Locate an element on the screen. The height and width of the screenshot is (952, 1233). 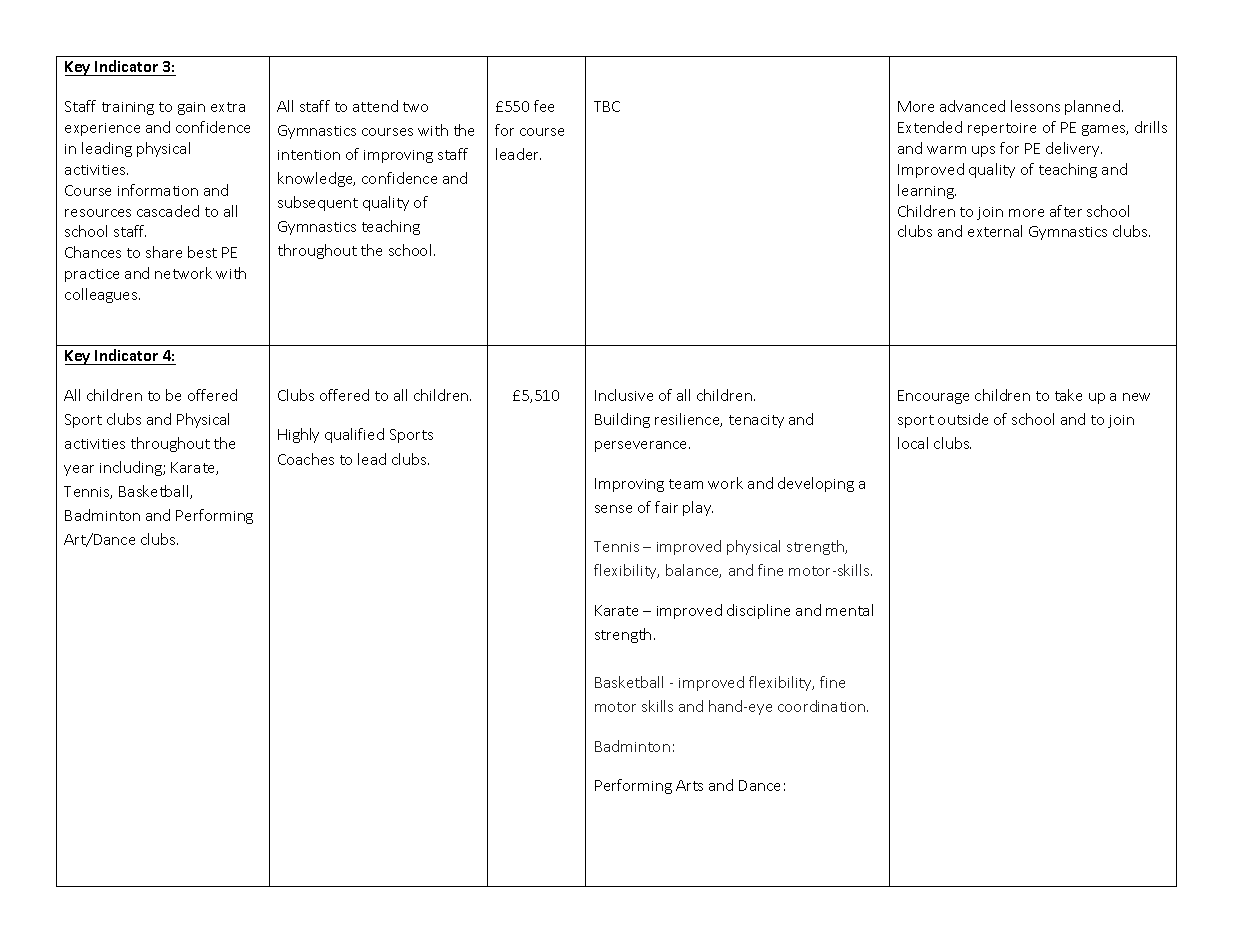
TBC is located at coordinates (607, 106).
